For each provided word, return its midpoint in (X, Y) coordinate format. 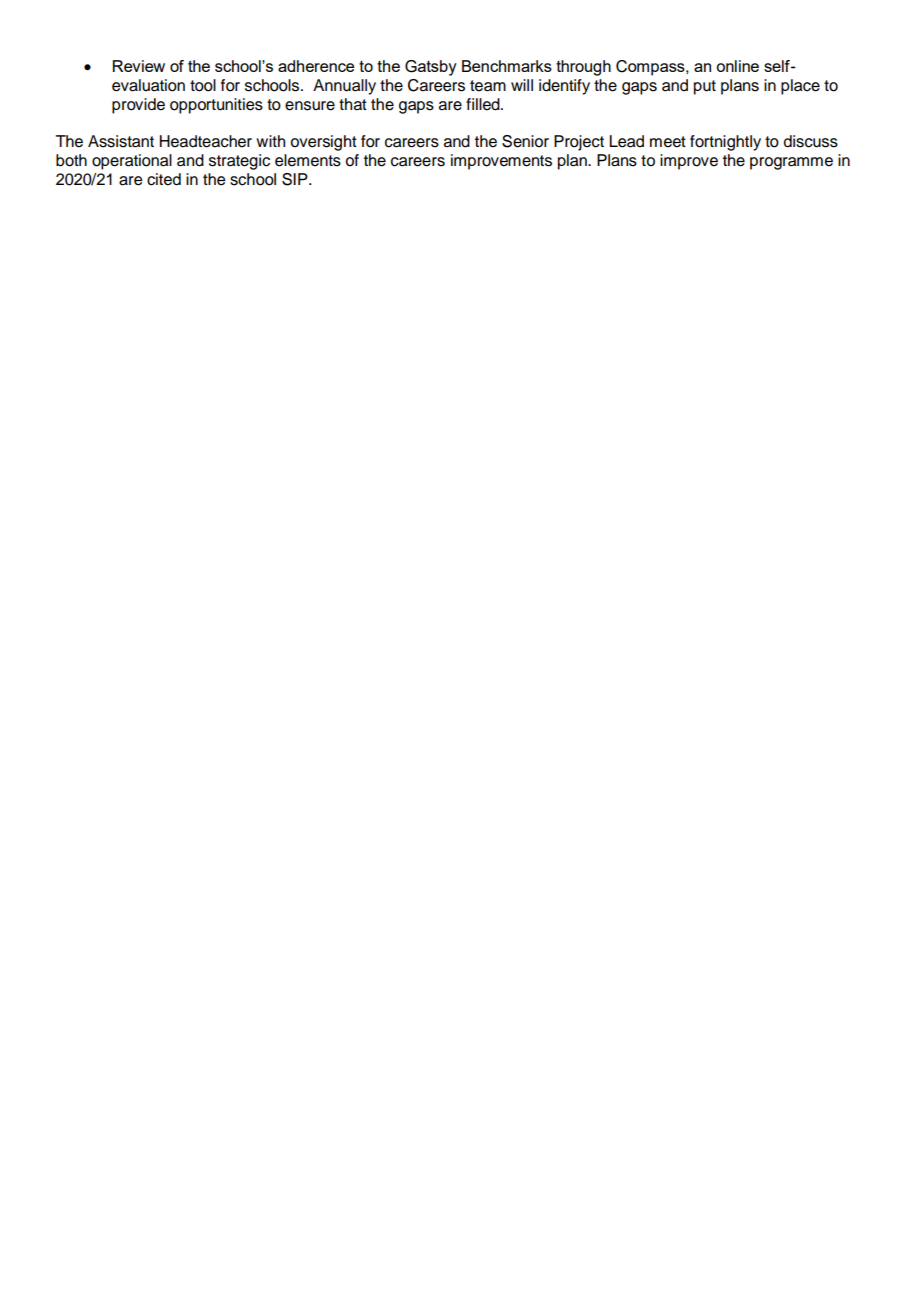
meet (668, 142)
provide (138, 106)
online (737, 66)
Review (139, 66)
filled (484, 104)
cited (164, 179)
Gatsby (431, 68)
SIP (296, 179)
